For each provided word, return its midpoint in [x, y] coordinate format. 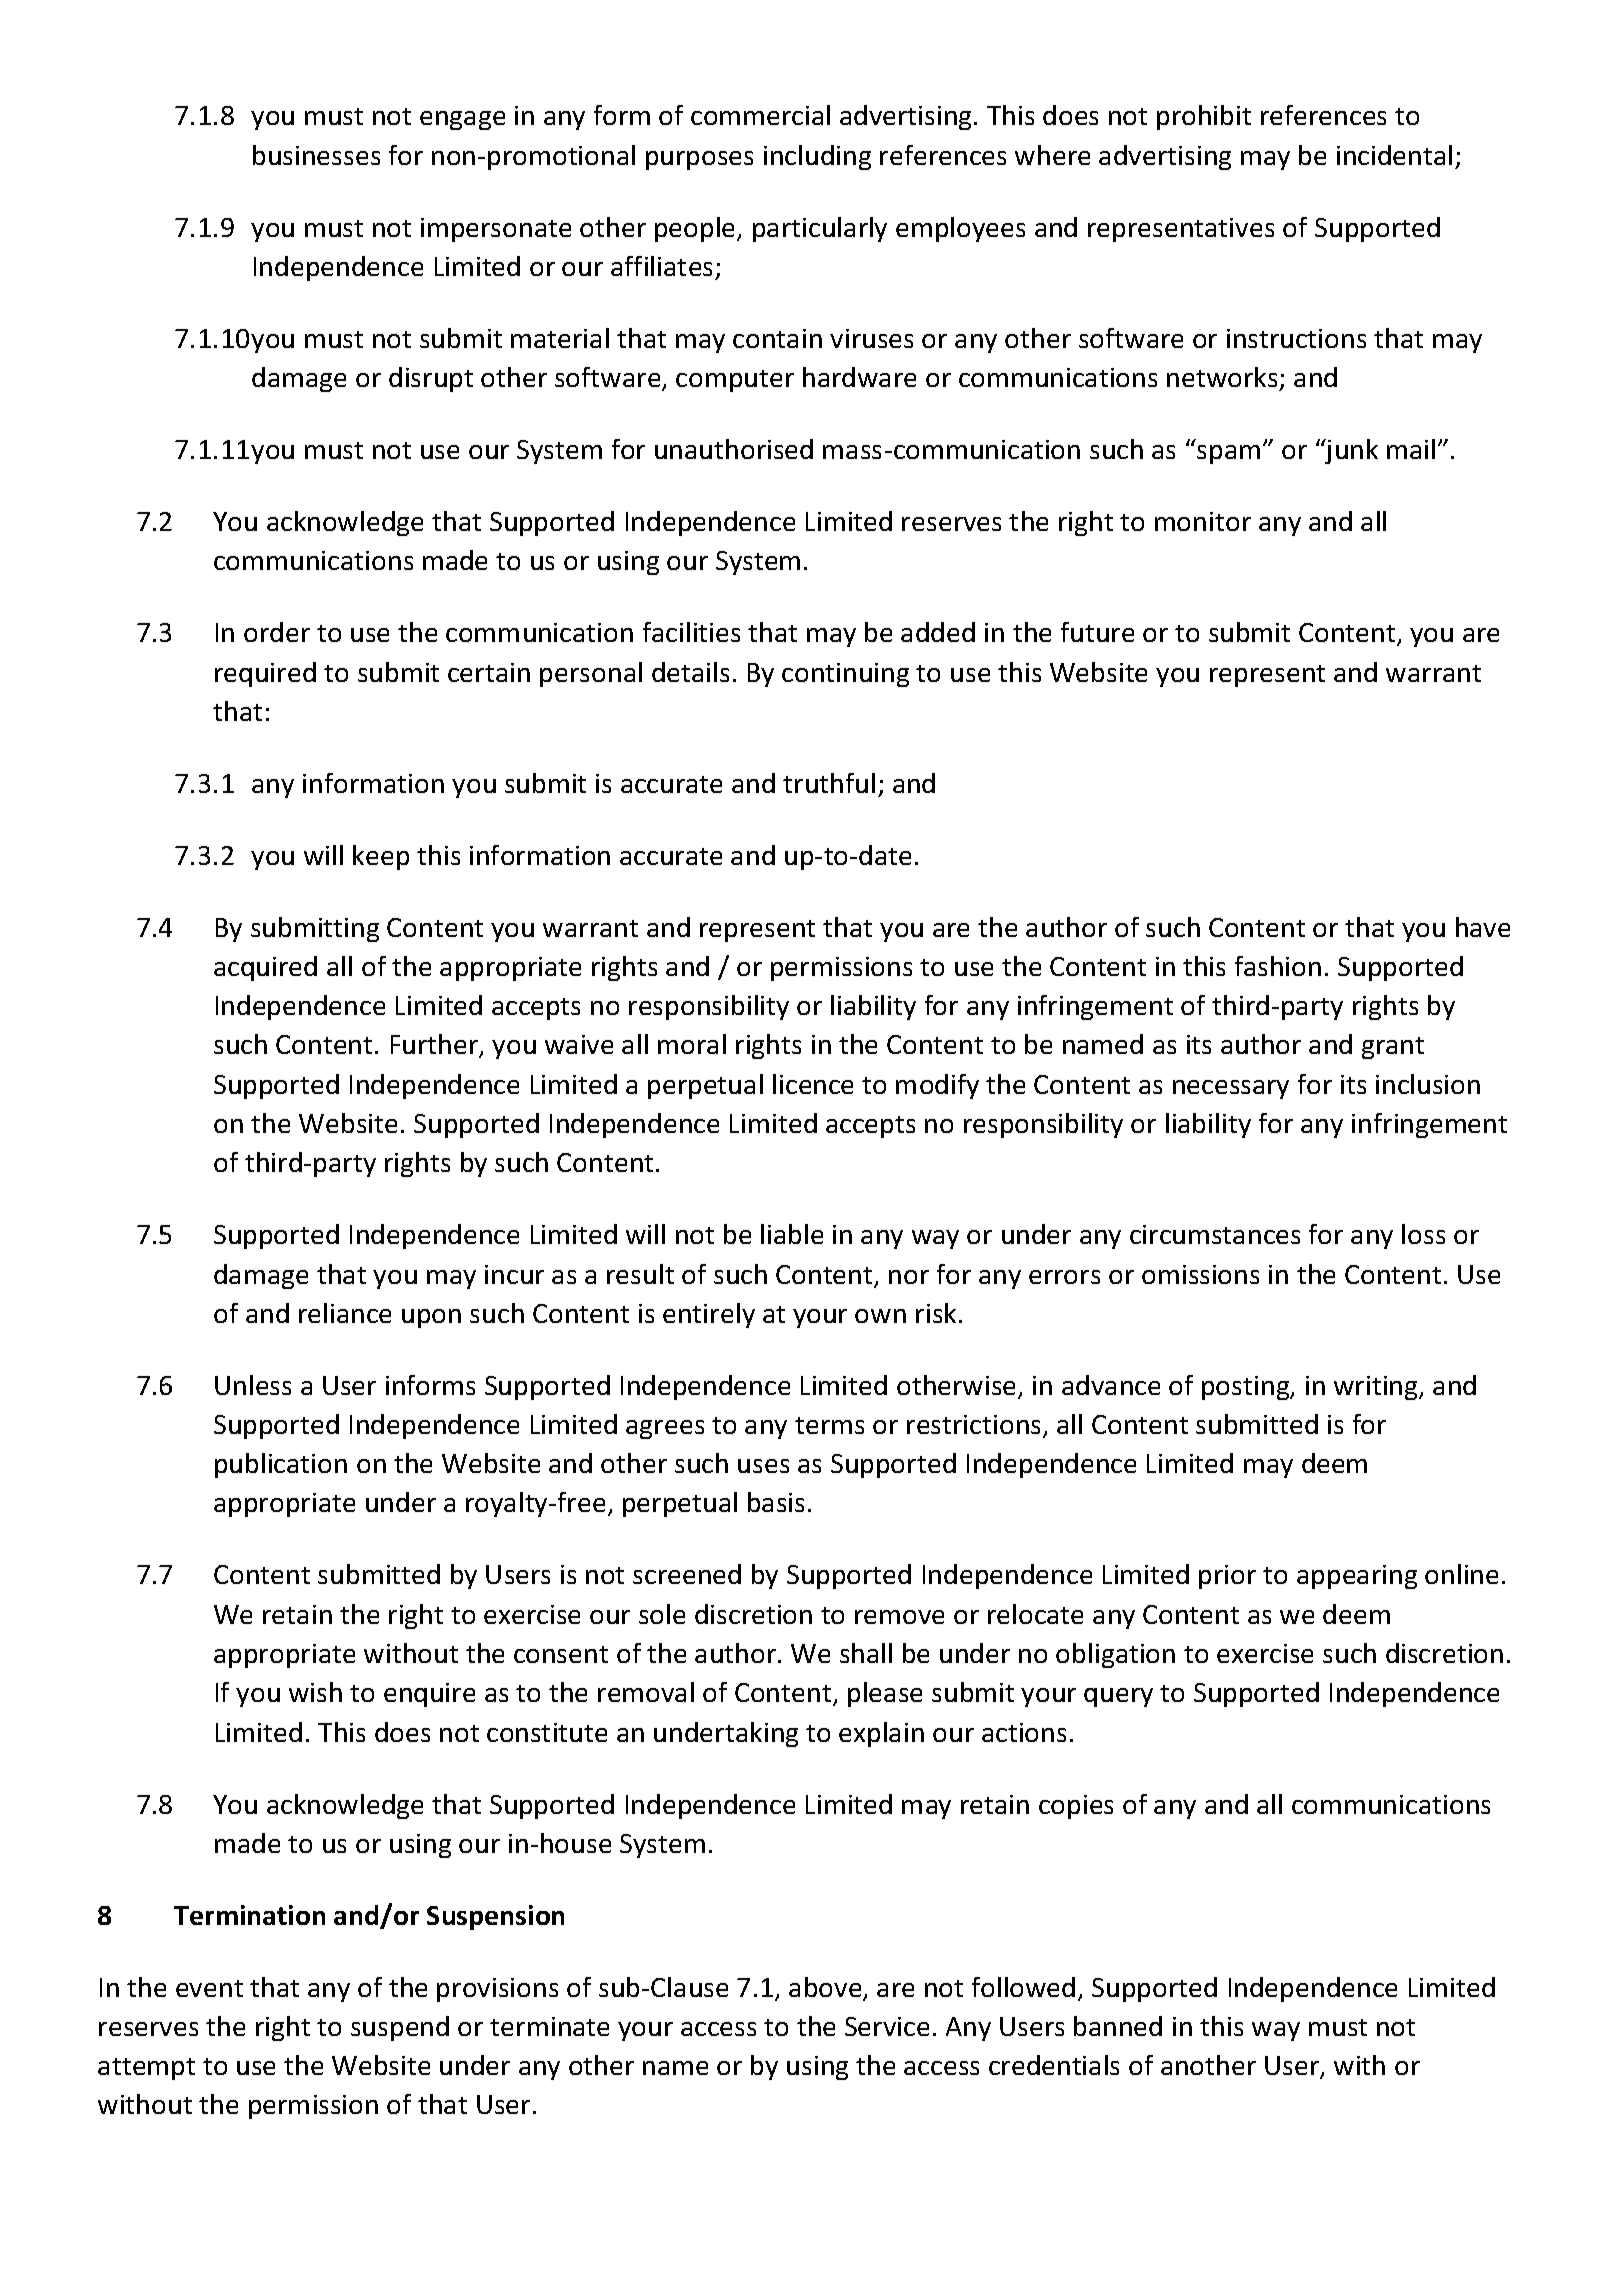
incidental [1394, 155]
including [817, 157]
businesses [316, 155]
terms [829, 1425]
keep [381, 857]
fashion [1278, 966]
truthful [829, 783]
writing [1377, 1388]
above [826, 1988]
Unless [253, 1385]
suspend [400, 2028]
